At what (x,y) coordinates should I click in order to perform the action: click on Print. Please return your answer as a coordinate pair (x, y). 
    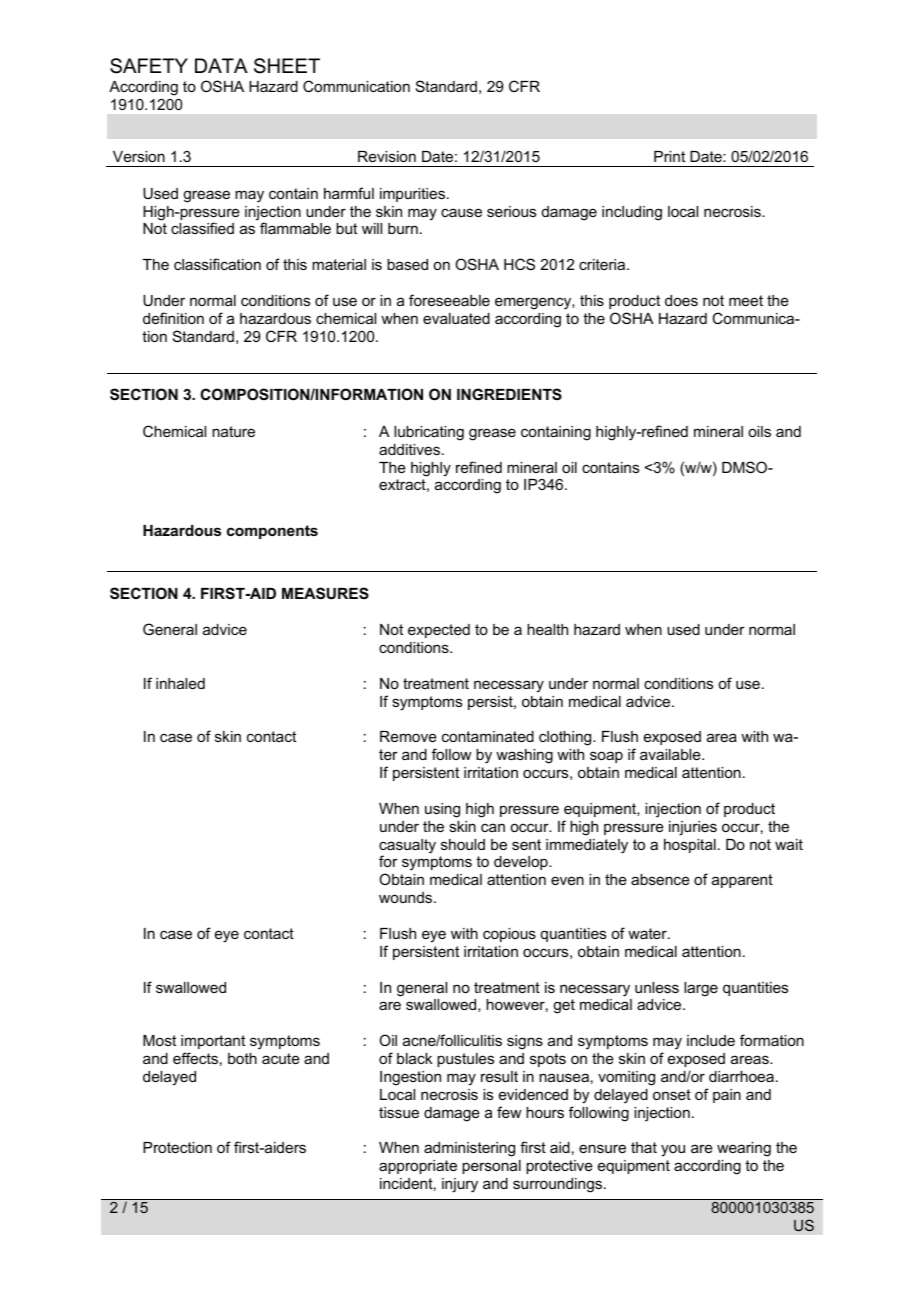
    Looking at the image, I should click on (669, 156).
